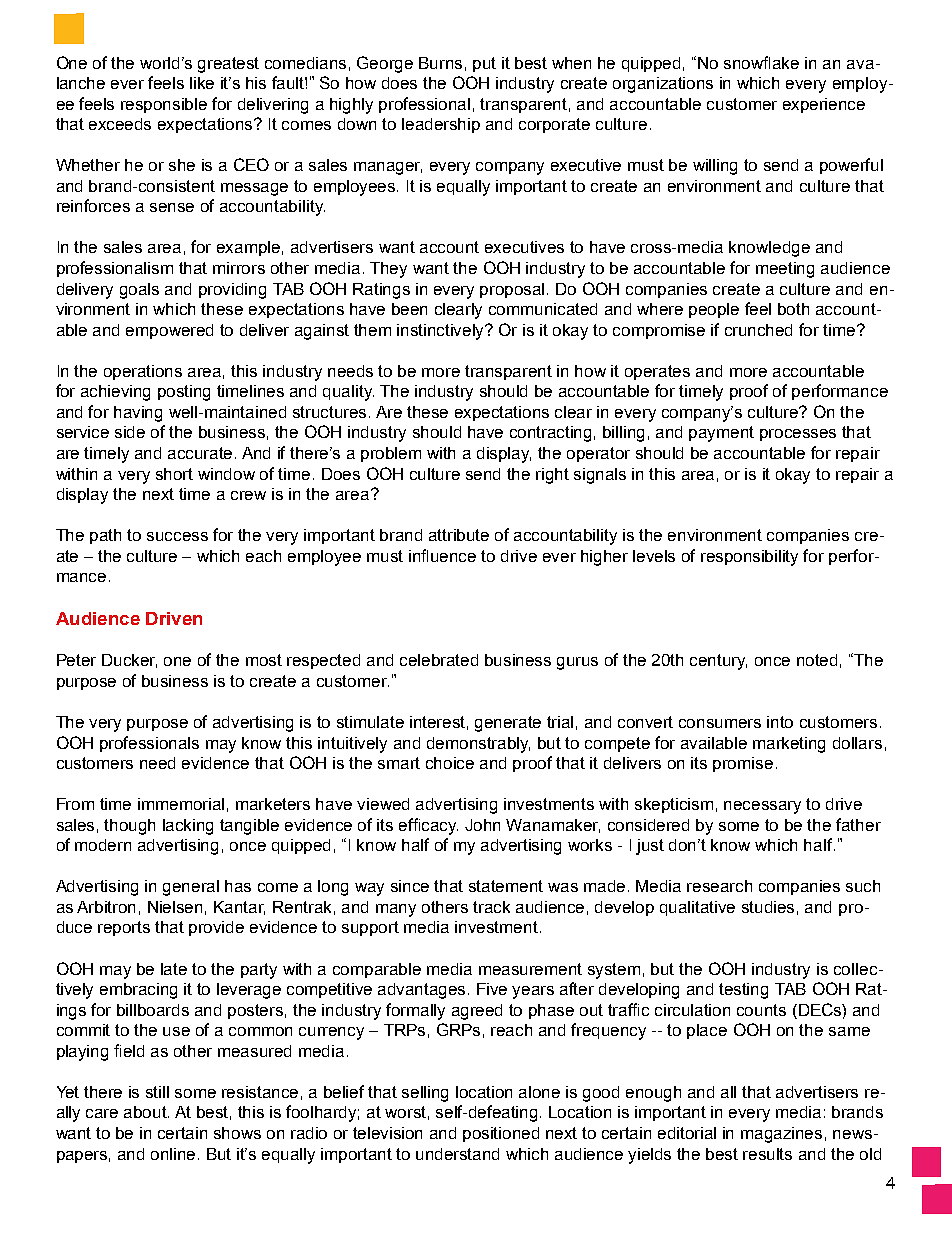 The width and height of the image is (952, 1233). I want to click on problem, so click(391, 454).
